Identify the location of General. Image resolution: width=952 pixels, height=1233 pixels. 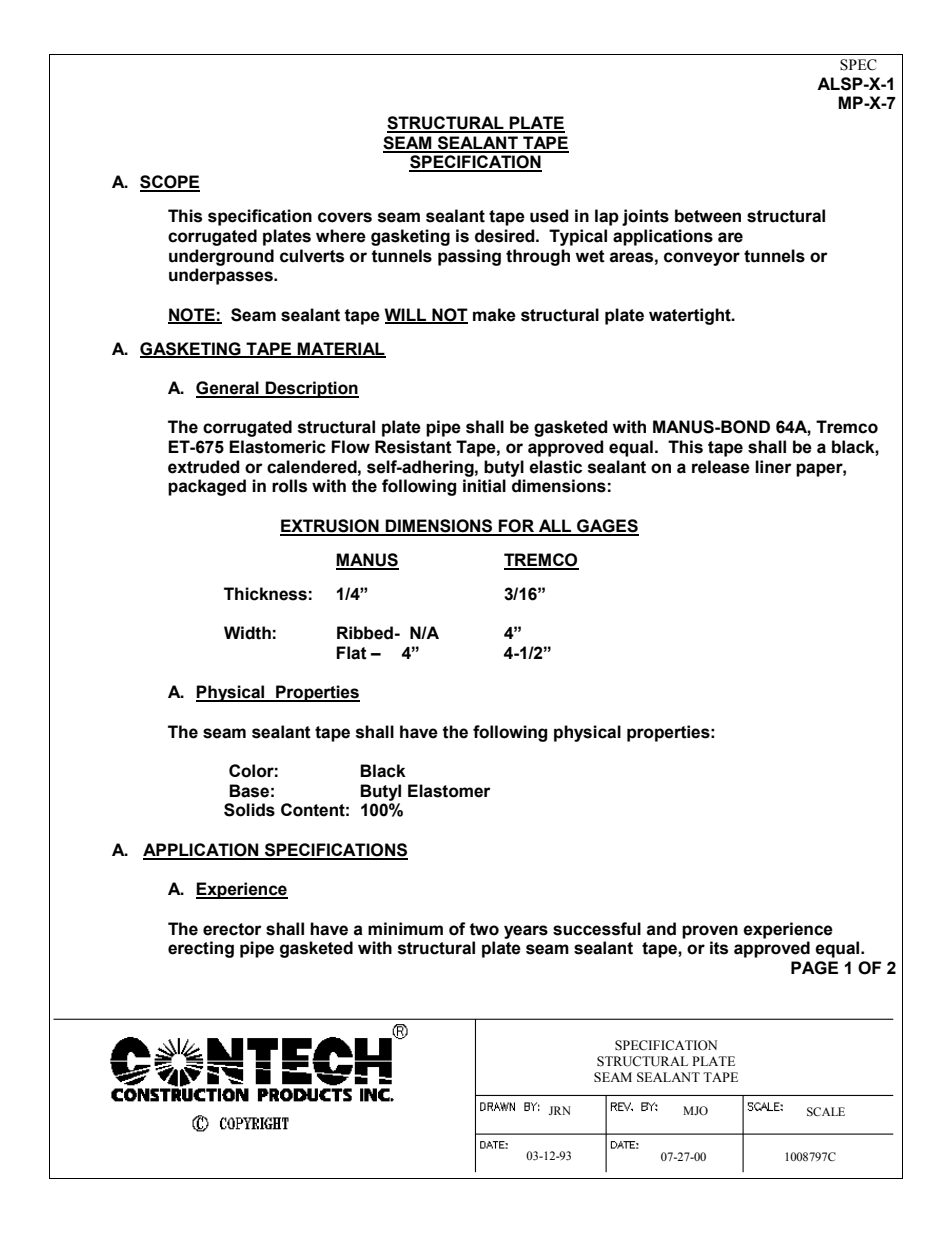
(228, 389).
